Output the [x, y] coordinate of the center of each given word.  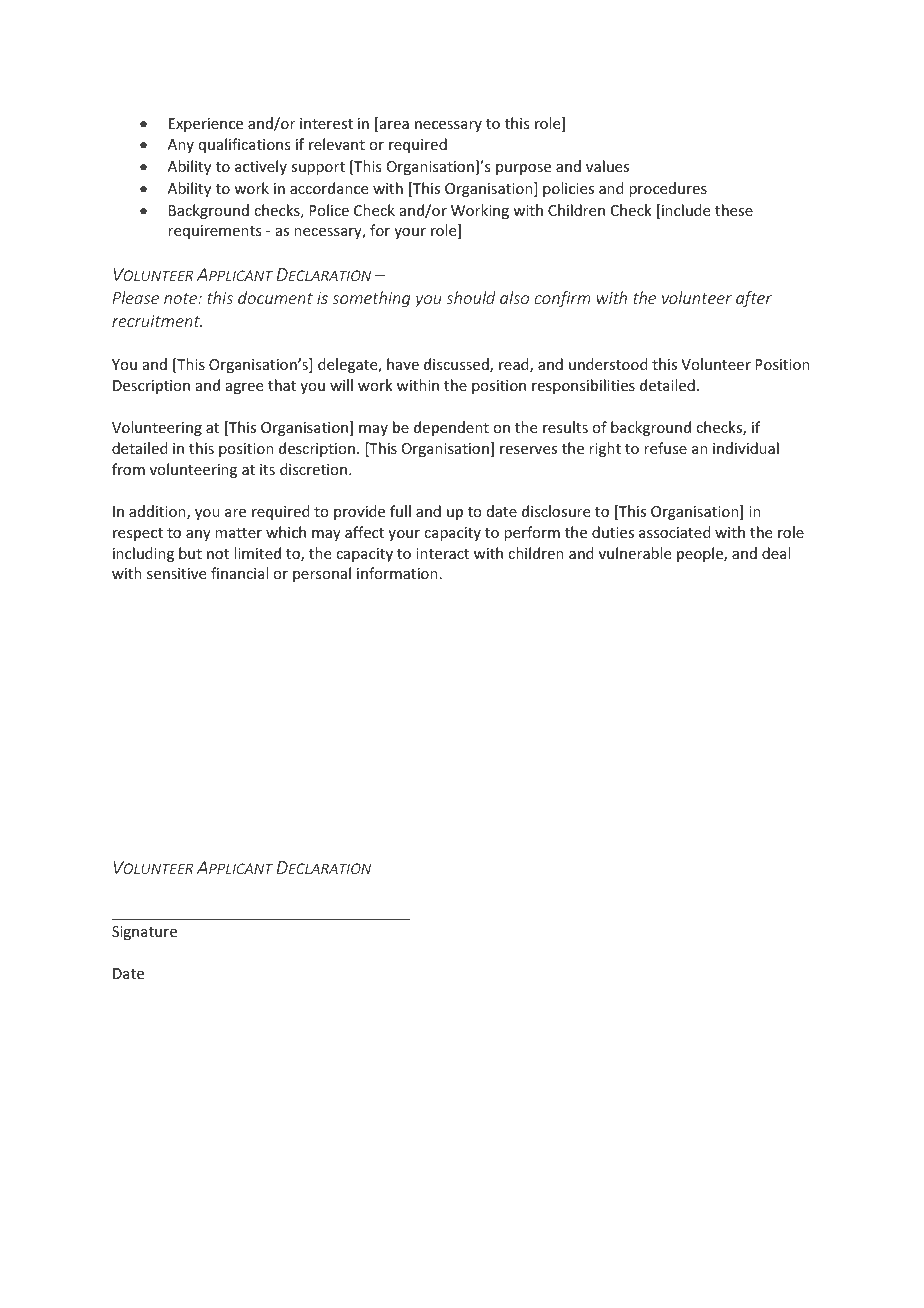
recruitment [157, 321]
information [397, 573]
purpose [523, 169]
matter [238, 533]
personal [322, 574]
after [754, 299]
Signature [144, 933]
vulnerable [635, 553]
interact [442, 553]
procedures [668, 189]
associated [675, 532]
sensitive [176, 573]
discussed [457, 365]
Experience [206, 125]
